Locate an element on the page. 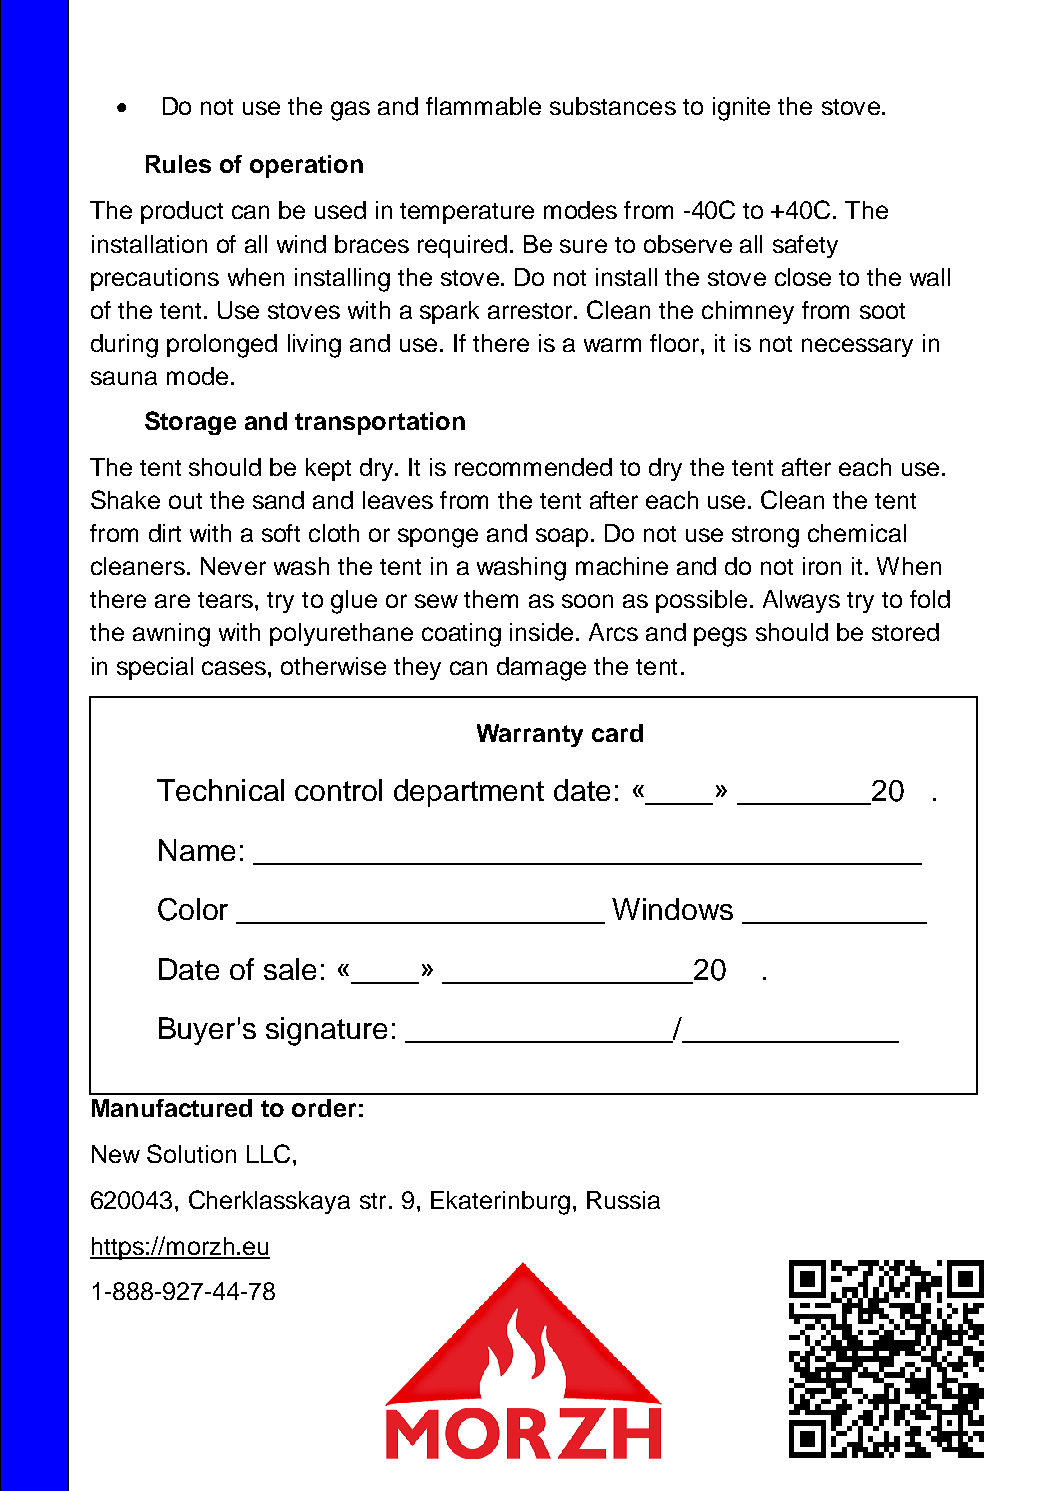  recommended is located at coordinates (533, 467).
